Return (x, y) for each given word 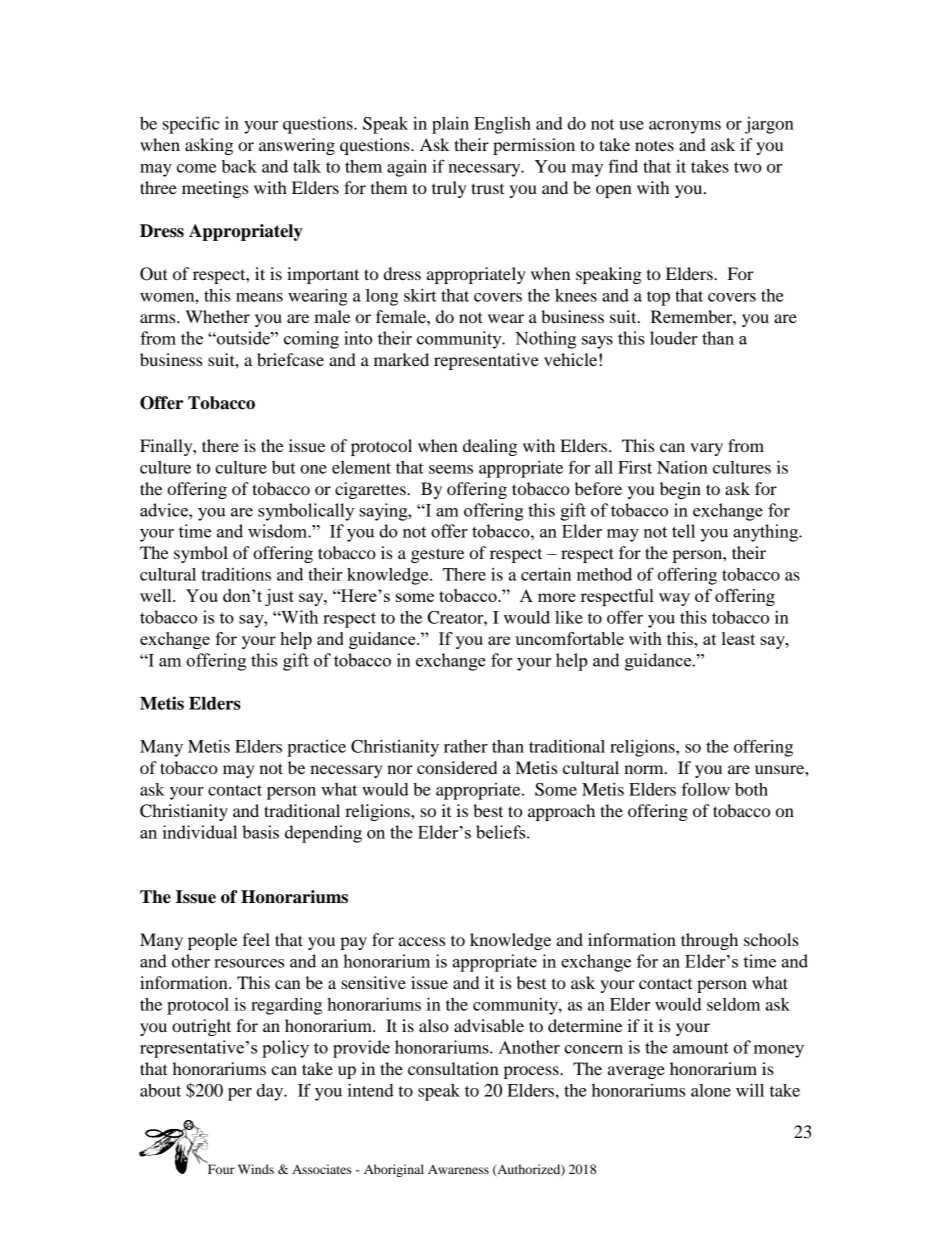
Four (220, 1168)
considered (457, 767)
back (239, 166)
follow (706, 789)
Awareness (458, 1169)
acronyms (685, 127)
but (284, 467)
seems (451, 469)
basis (260, 832)
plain (450, 125)
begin (680, 490)
